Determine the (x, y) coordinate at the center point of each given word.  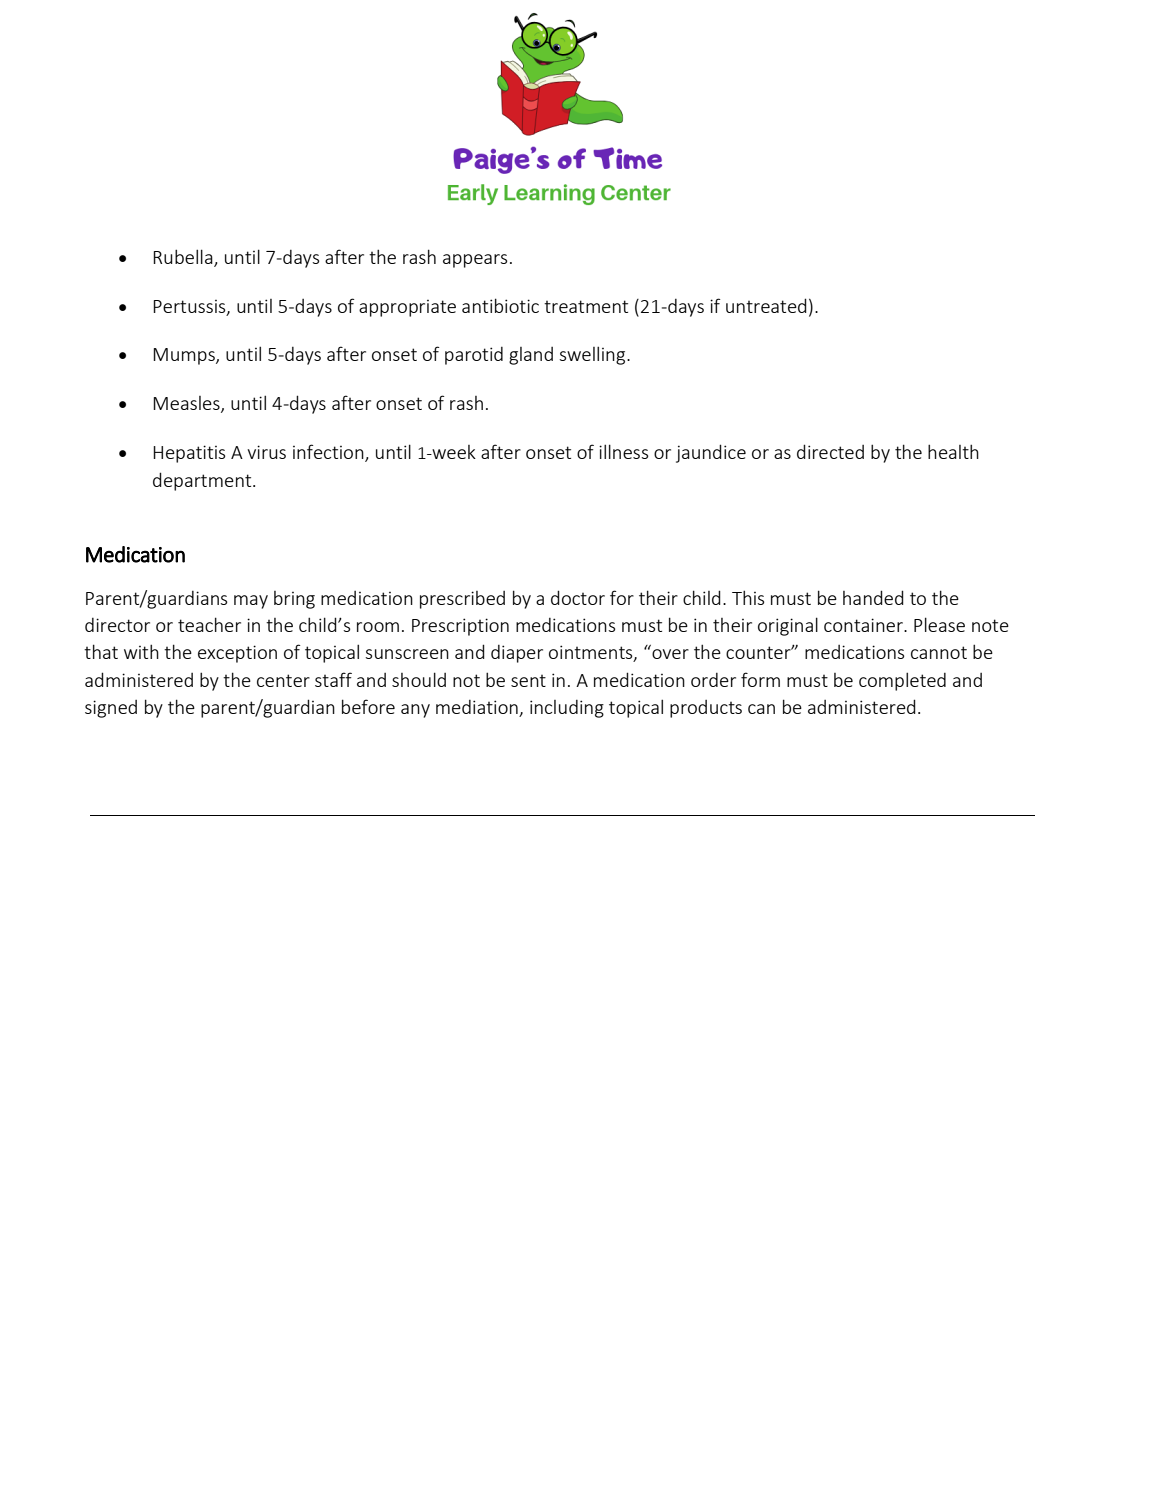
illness (623, 451)
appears (475, 261)
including (567, 709)
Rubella (184, 258)
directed (830, 451)
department (203, 481)
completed (902, 681)
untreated (766, 305)
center (283, 680)
